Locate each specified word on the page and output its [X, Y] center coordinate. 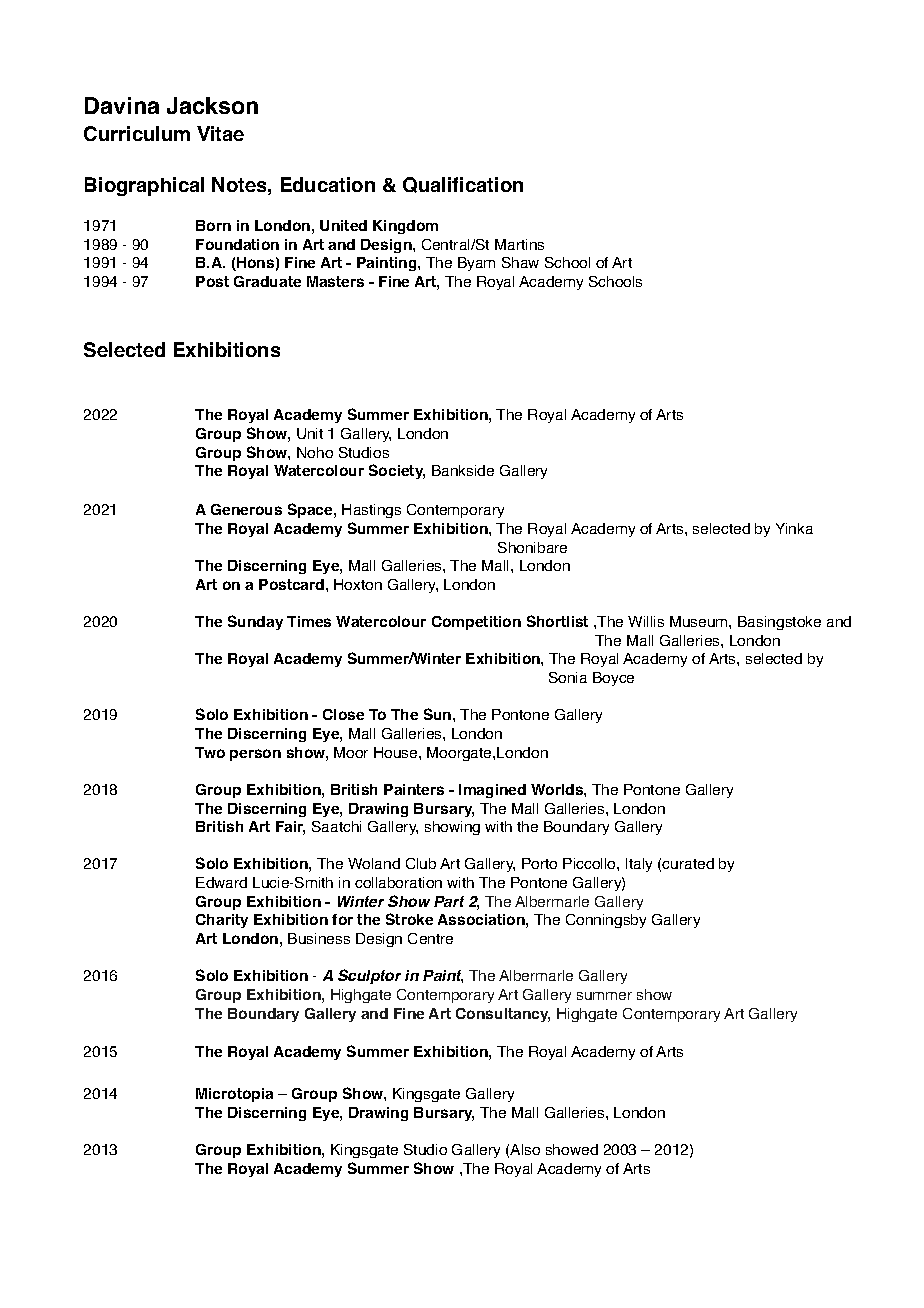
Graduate [267, 281]
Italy [639, 865]
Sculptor [369, 976]
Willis [646, 621]
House [397, 752]
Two [210, 752]
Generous [246, 509]
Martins [519, 244]
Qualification [463, 185]
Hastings [371, 511]
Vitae [220, 133]
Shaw [520, 262]
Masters [335, 281]
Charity [222, 921]
